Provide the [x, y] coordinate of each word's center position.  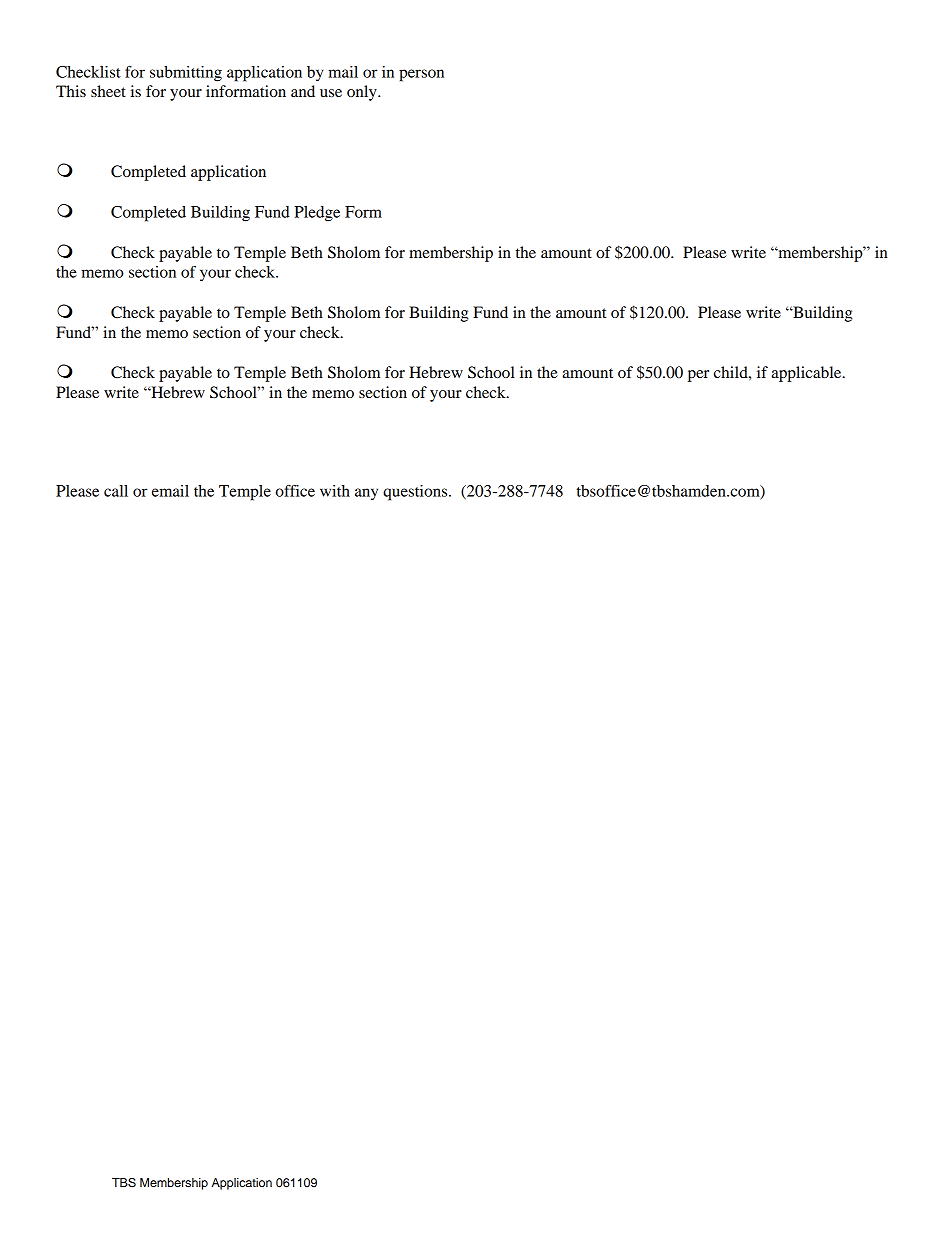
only [363, 93]
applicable [808, 374]
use [331, 93]
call [116, 491]
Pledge [317, 214]
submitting [186, 74]
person [421, 75]
